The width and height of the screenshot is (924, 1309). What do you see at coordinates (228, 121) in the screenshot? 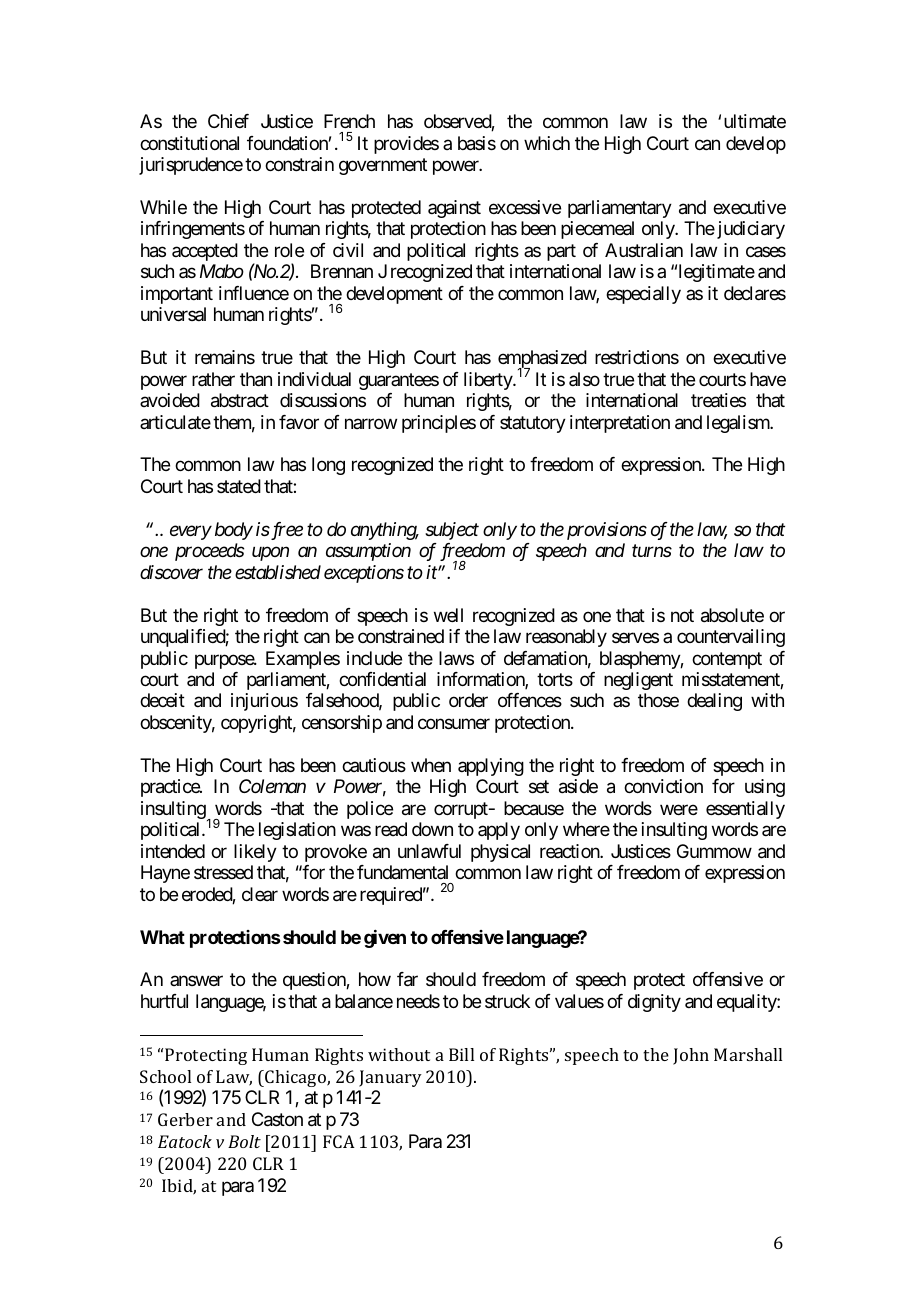
I see `Chief` at bounding box center [228, 121].
